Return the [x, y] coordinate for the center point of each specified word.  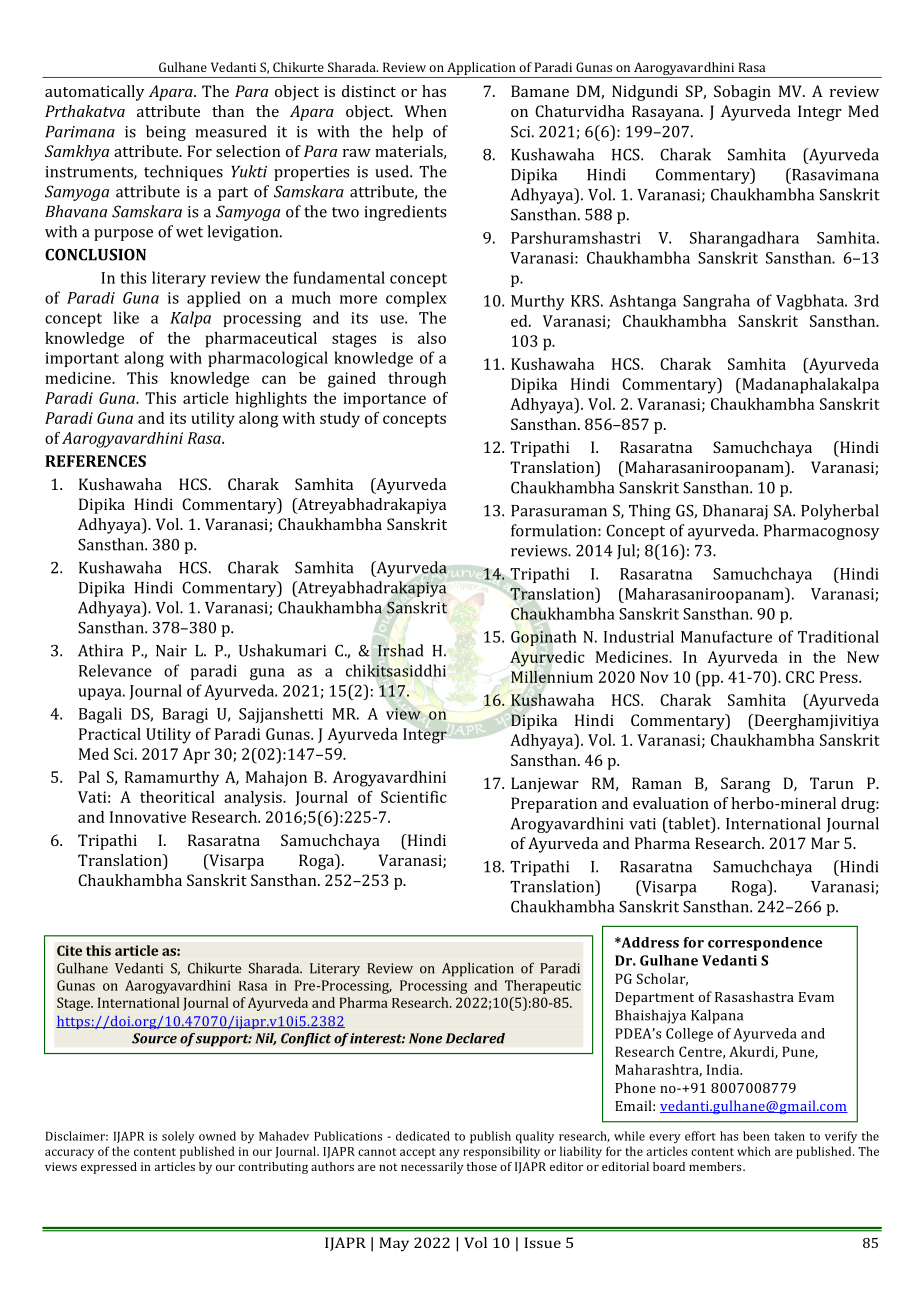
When [426, 111]
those [481, 1166]
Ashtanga [642, 302]
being [166, 133]
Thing [650, 512]
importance [384, 400]
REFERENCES [95, 461]
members [716, 1166]
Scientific [414, 797]
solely [178, 1137]
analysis [254, 799]
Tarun [831, 783]
